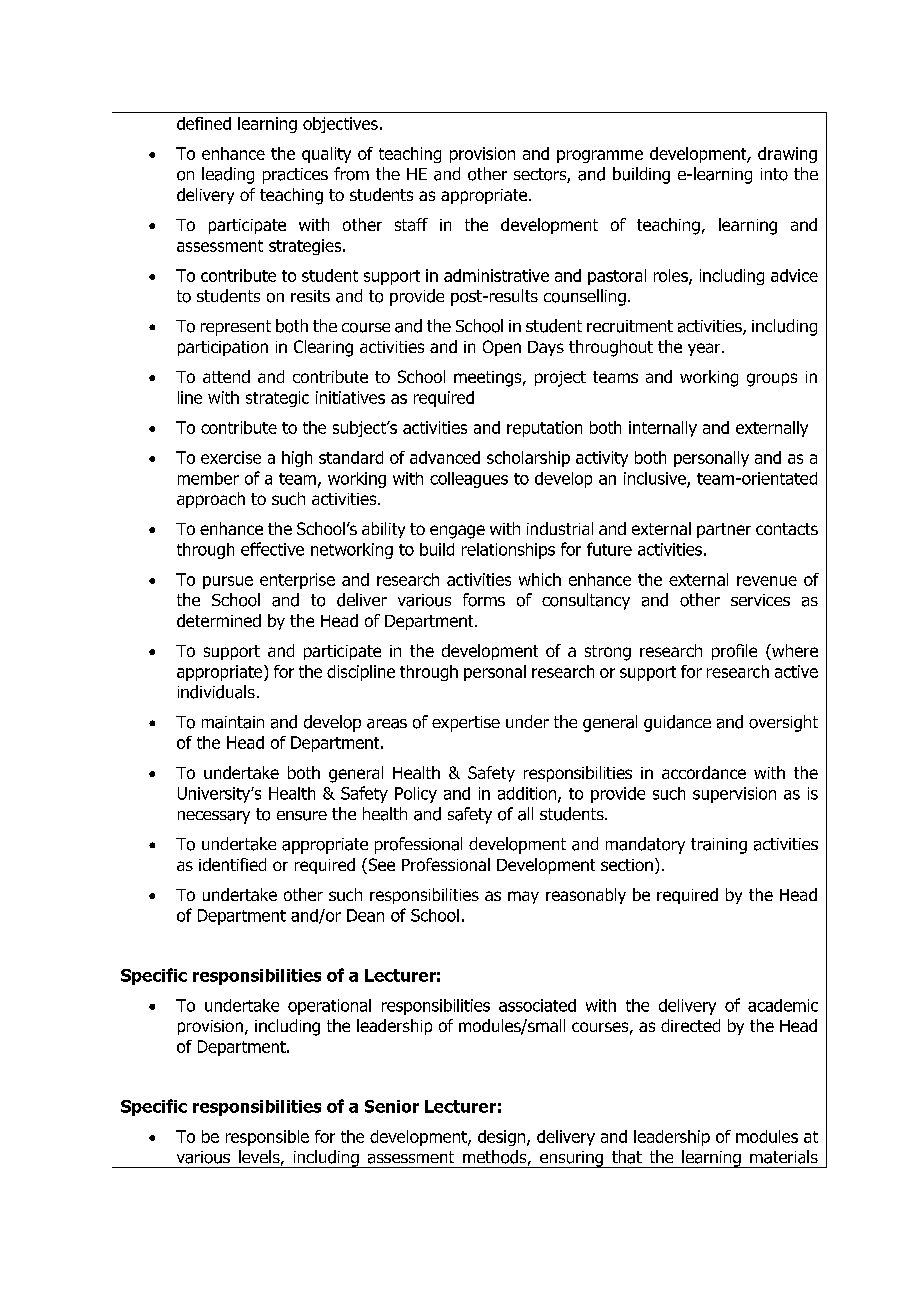 Image resolution: width=924 pixels, height=1308 pixels. Describe the element at coordinates (267, 1138) in the screenshot. I see `responsible` at that location.
